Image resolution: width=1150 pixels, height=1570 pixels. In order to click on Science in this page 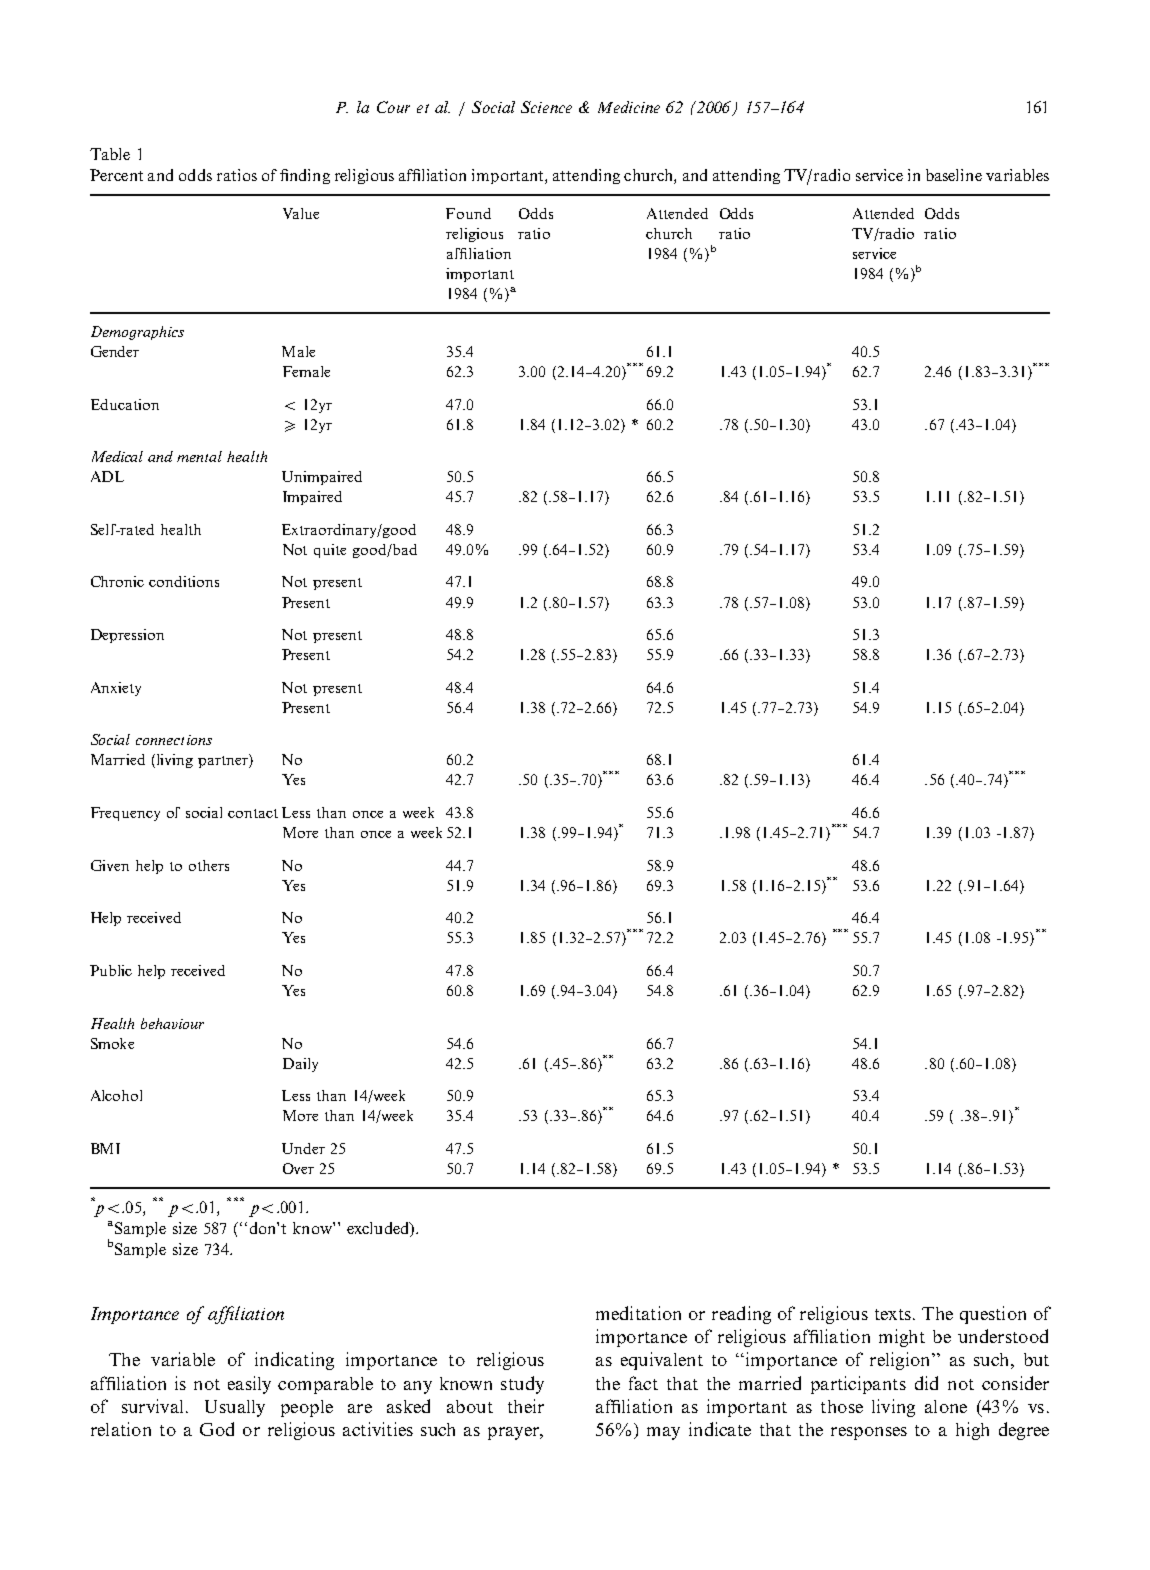, I will do `click(546, 107)`.
